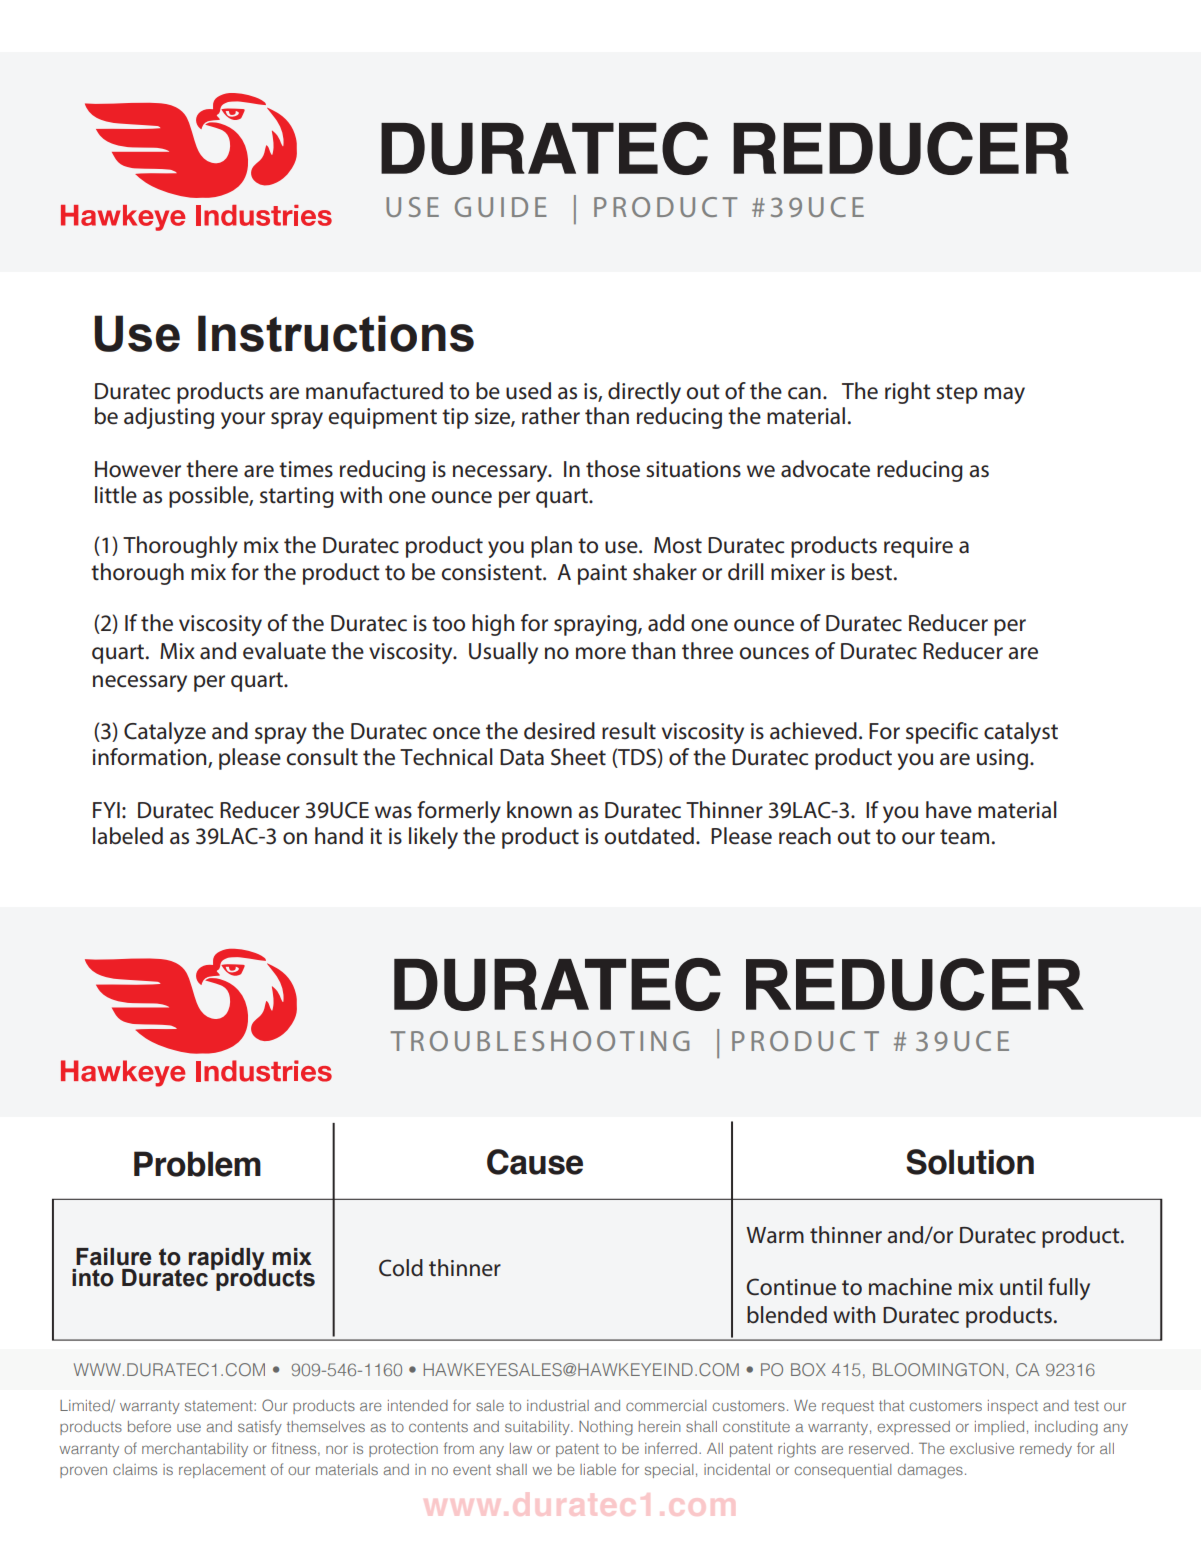  I want to click on Problem, so click(197, 1164).
